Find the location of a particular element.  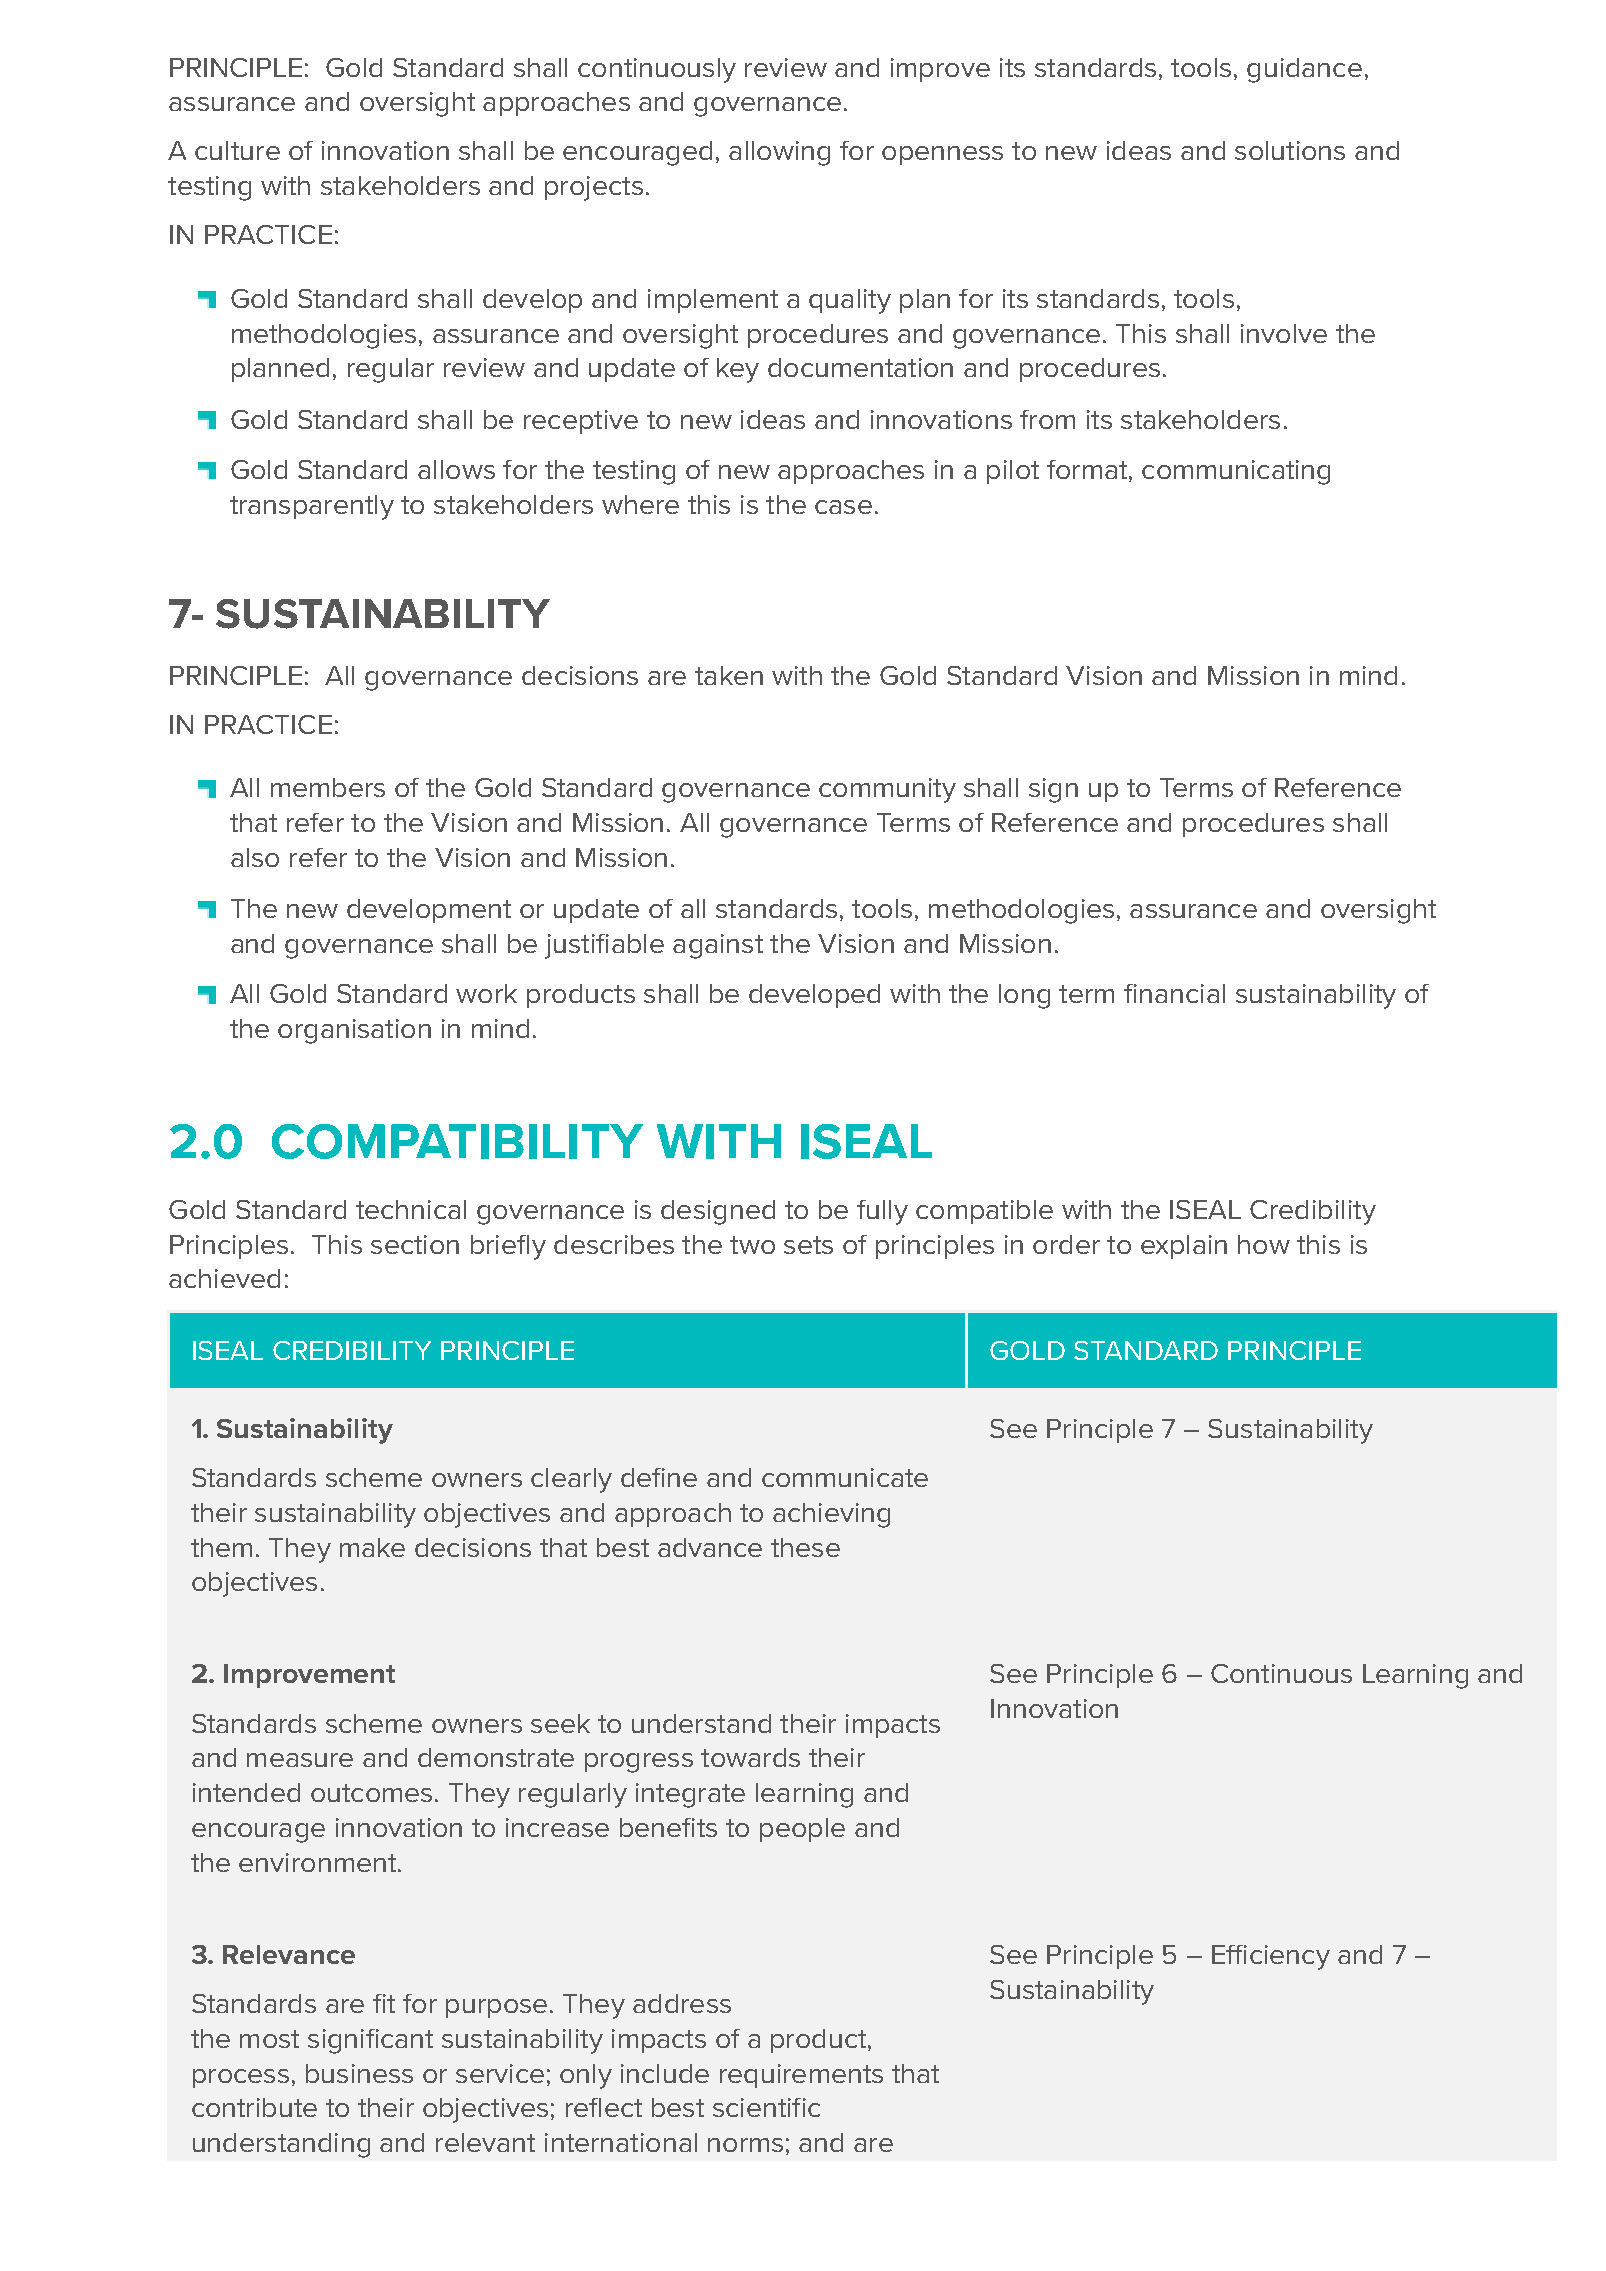

allowing is located at coordinates (779, 153).
